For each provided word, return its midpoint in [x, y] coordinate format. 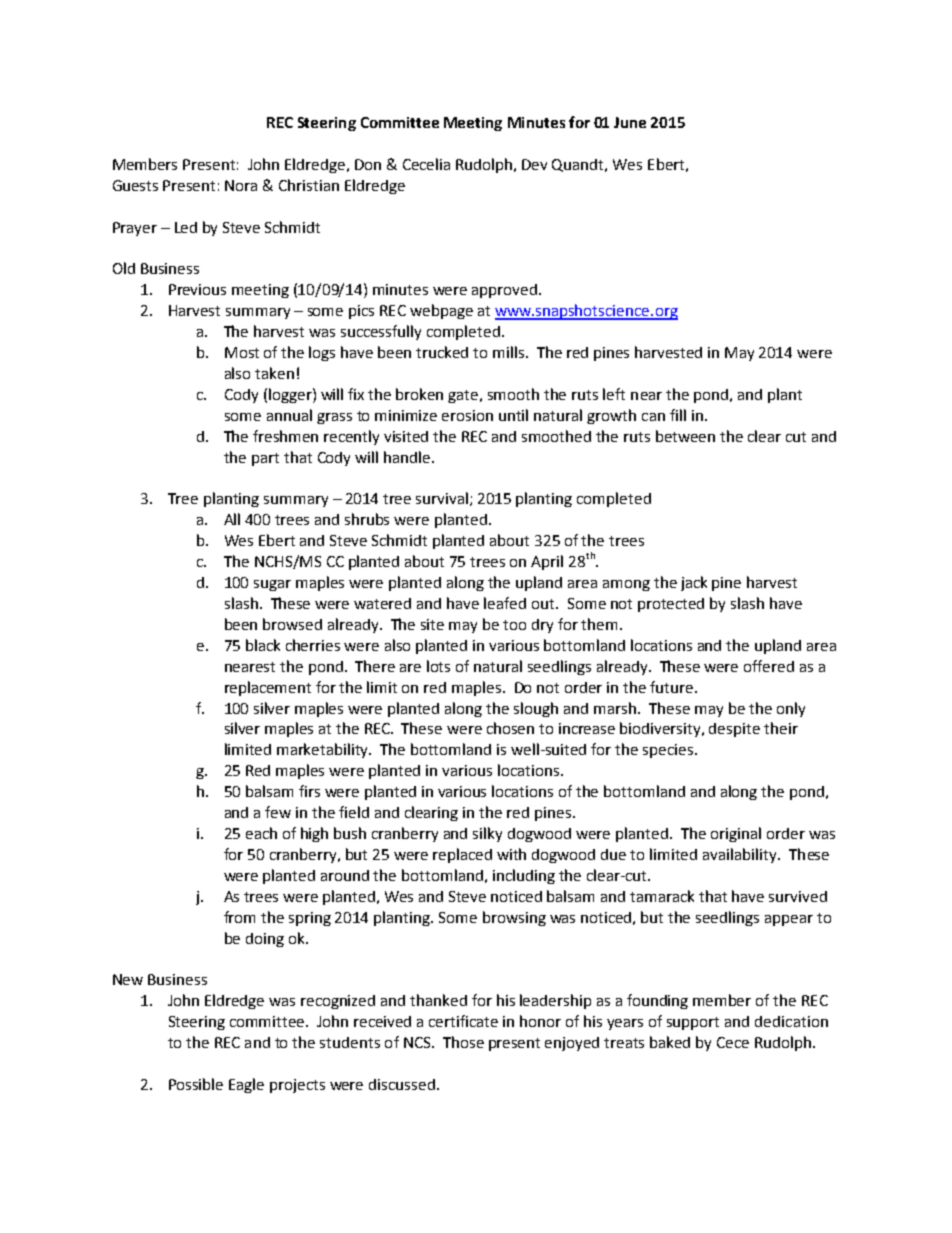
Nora [241, 185]
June [630, 122]
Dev [534, 164]
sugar [272, 585]
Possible [196, 1084]
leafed [505, 603]
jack [694, 583]
